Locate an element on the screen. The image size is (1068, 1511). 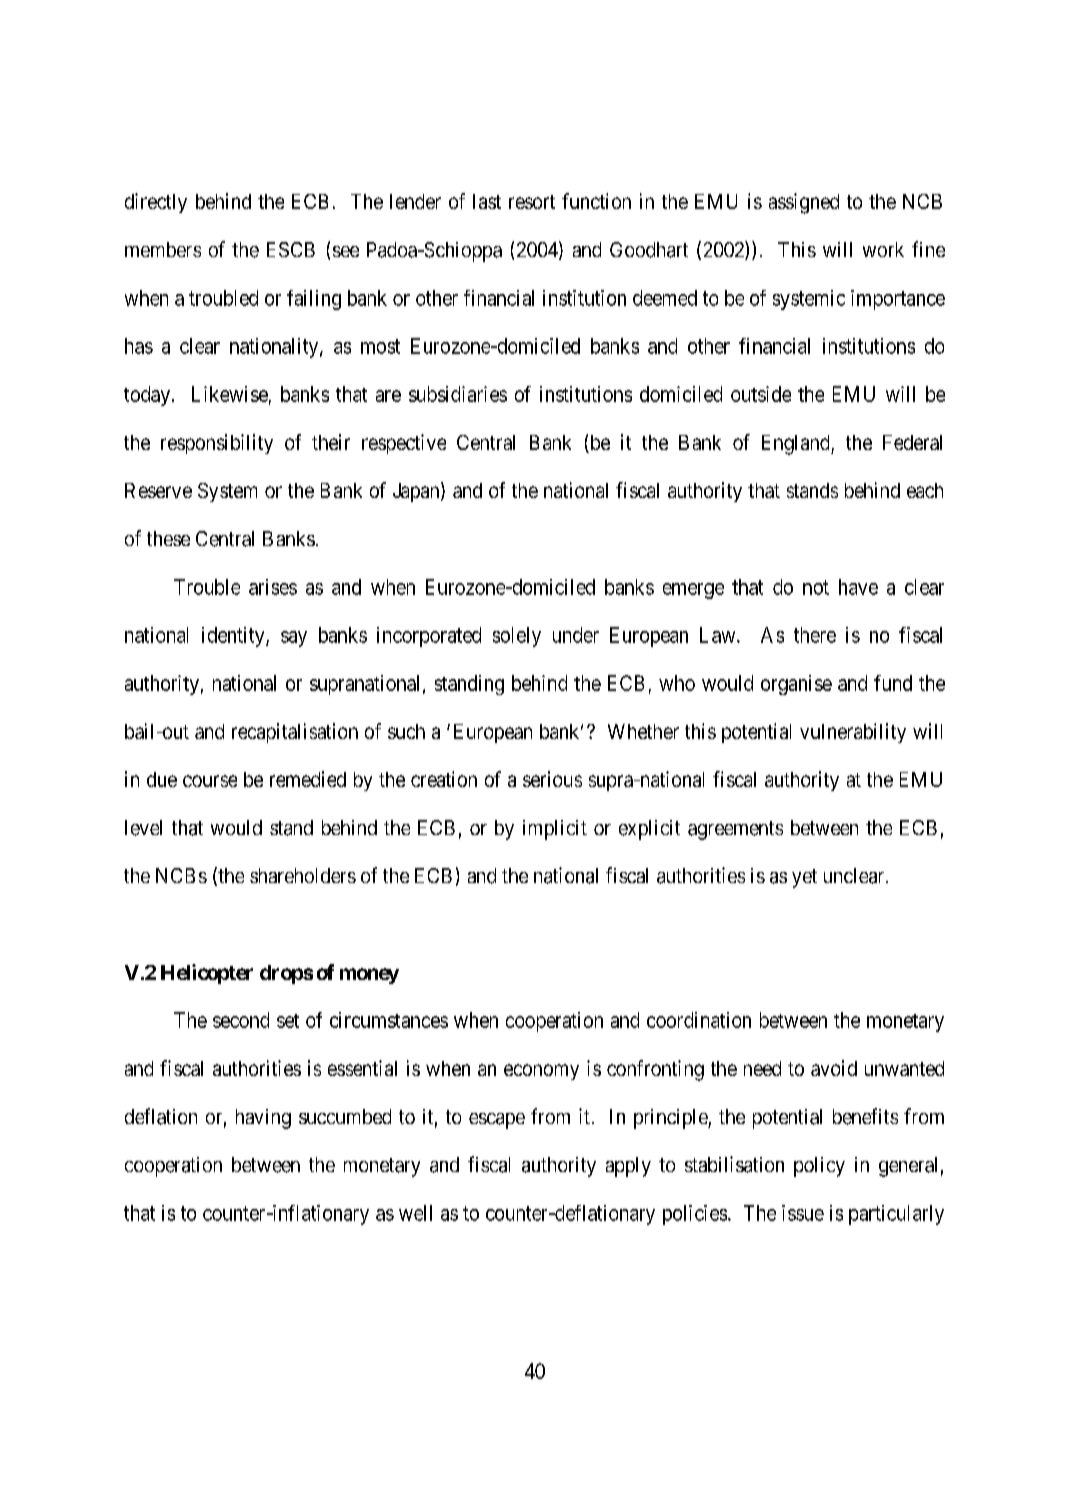
assigned is located at coordinates (804, 203).
